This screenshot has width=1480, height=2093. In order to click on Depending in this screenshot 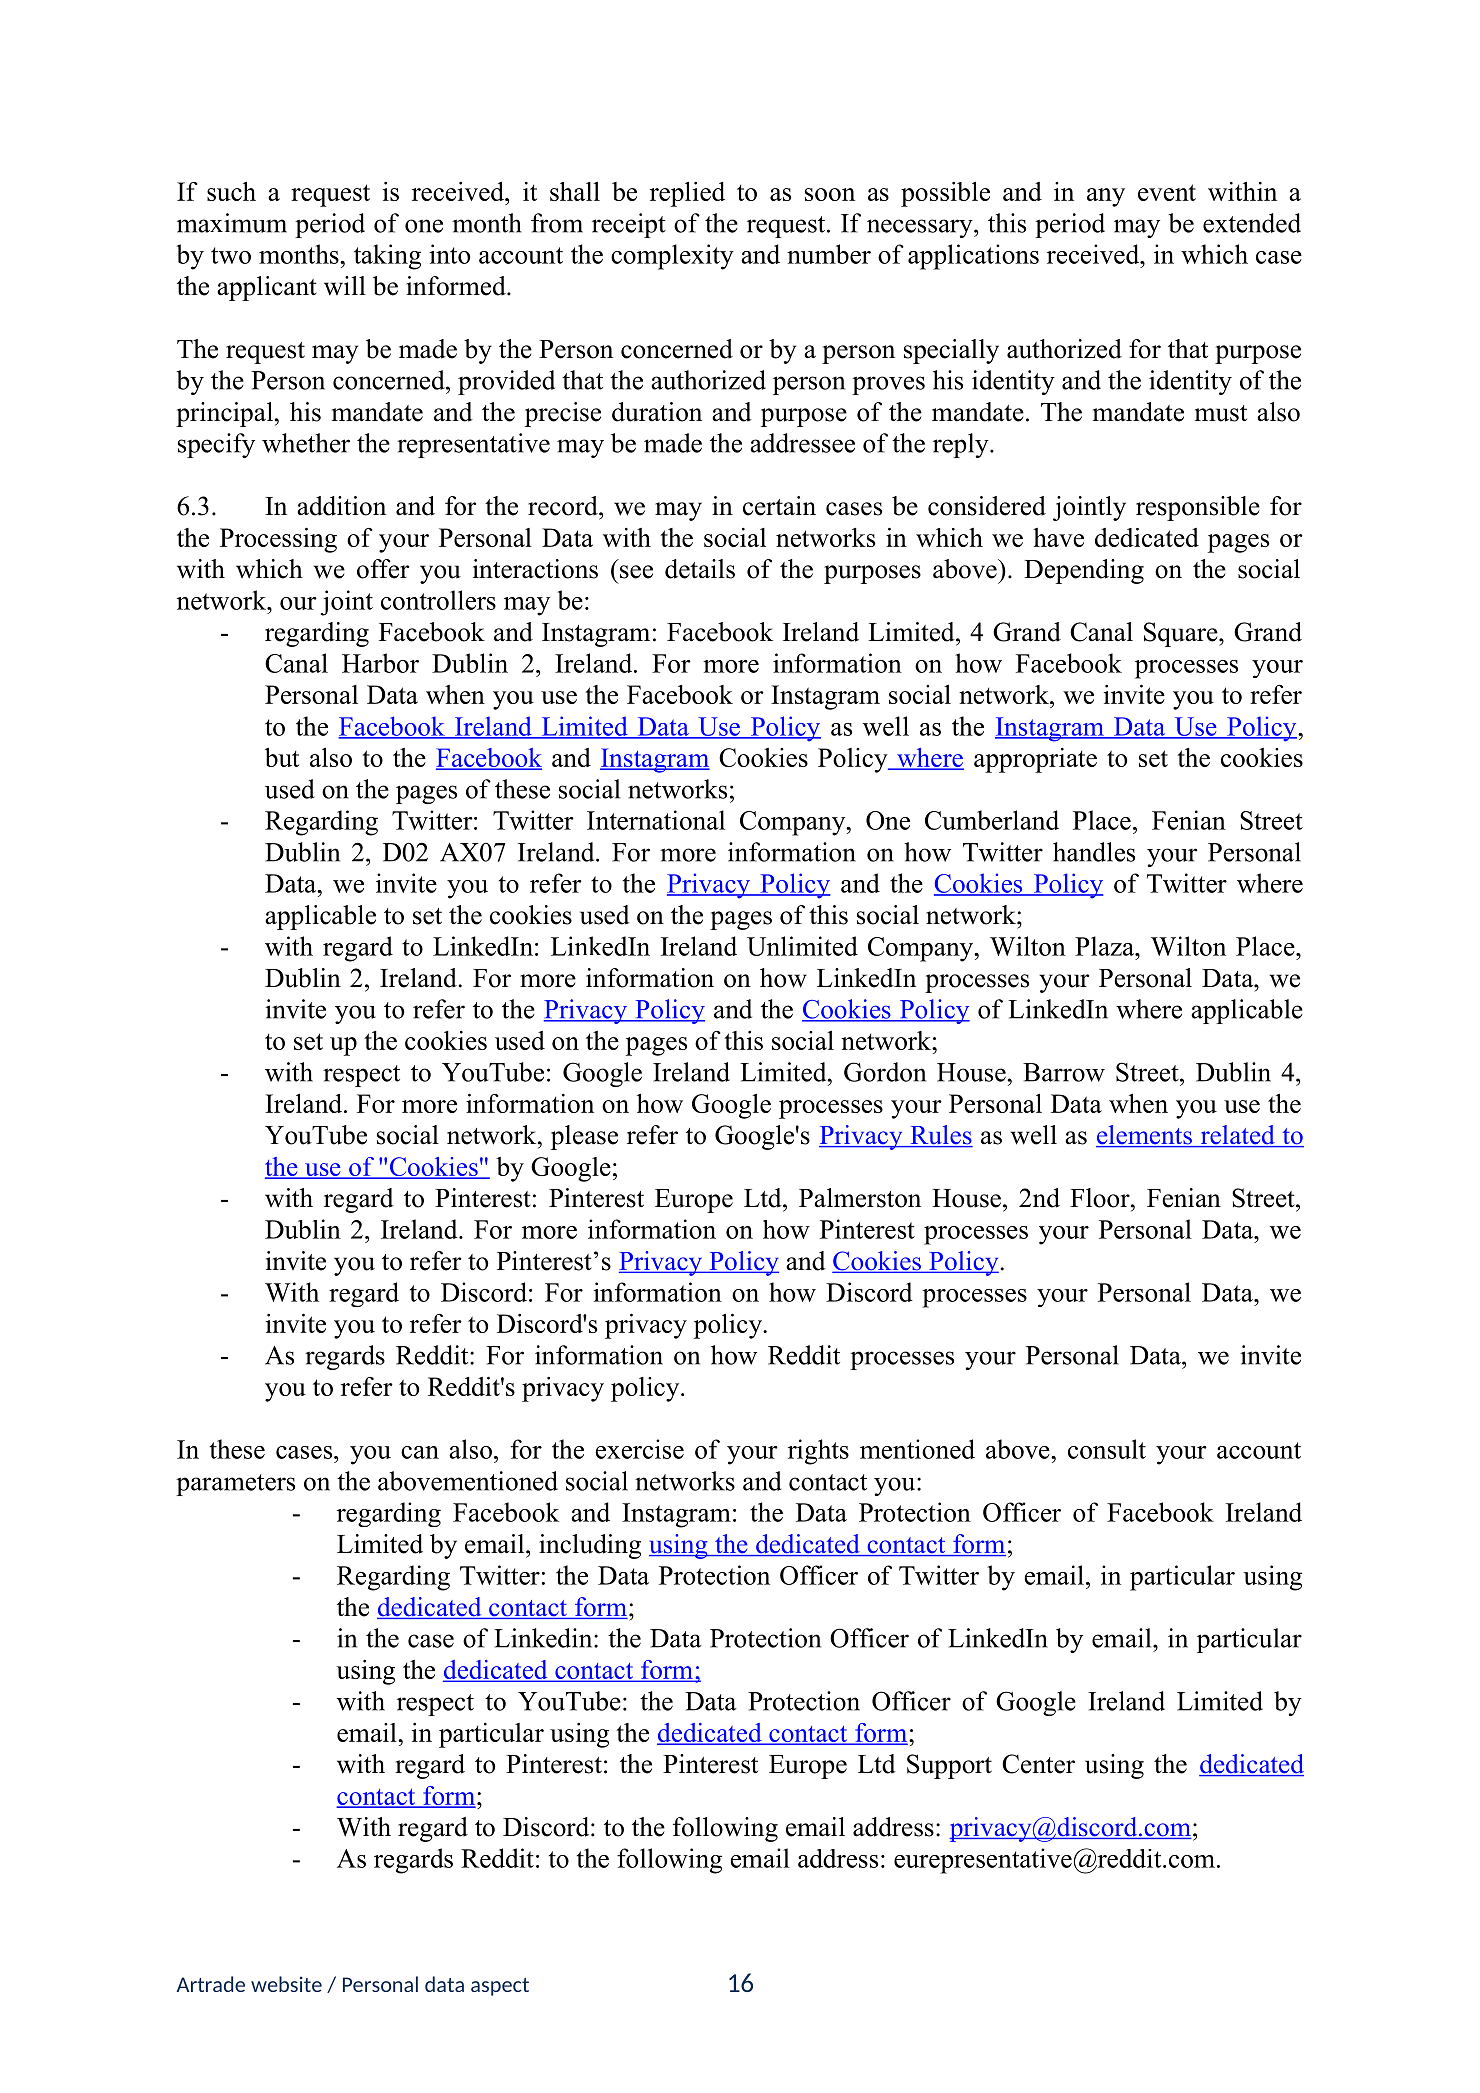, I will do `click(1084, 571)`.
